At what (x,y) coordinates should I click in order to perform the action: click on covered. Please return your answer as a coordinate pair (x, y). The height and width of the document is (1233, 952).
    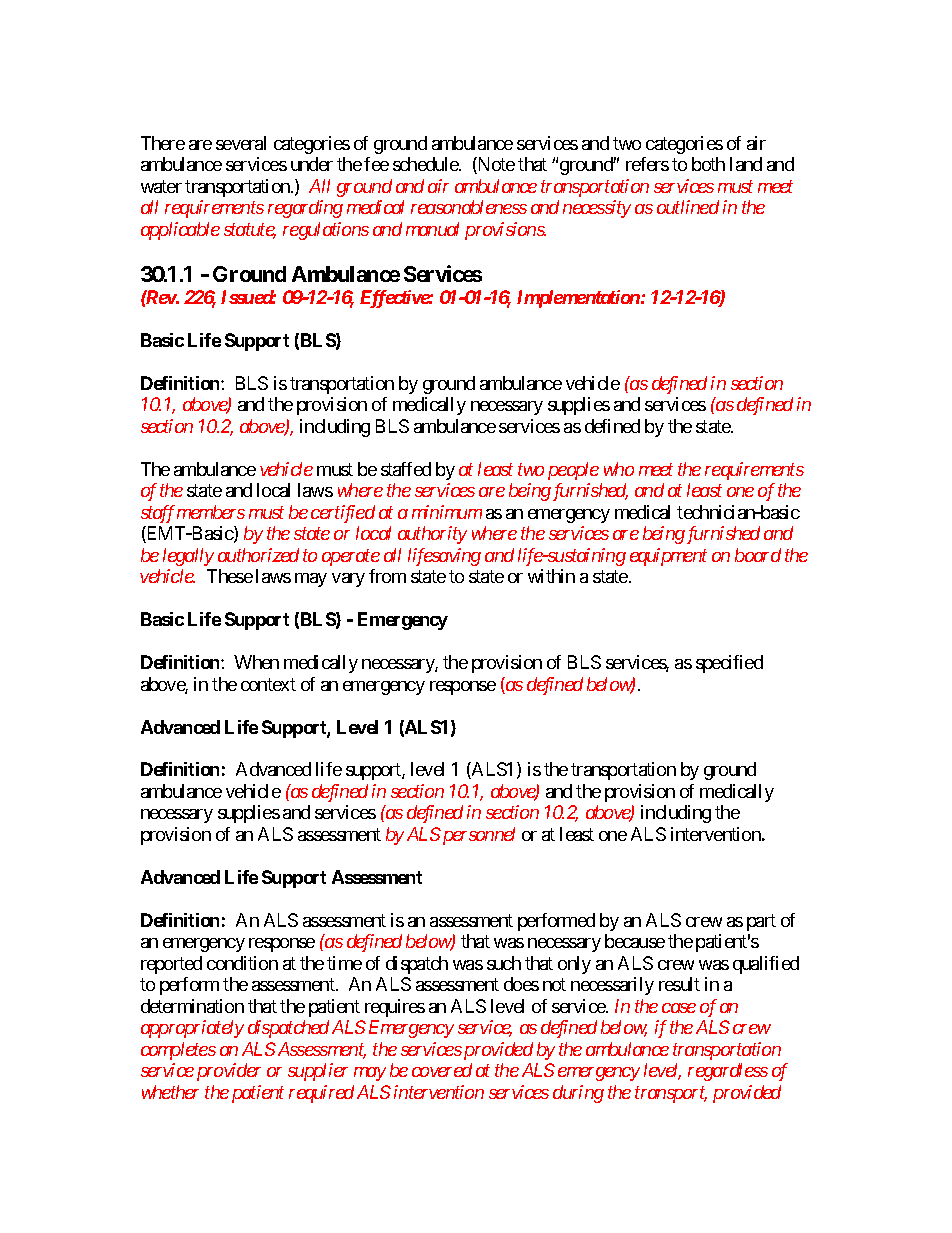
    Looking at the image, I should click on (442, 1070).
